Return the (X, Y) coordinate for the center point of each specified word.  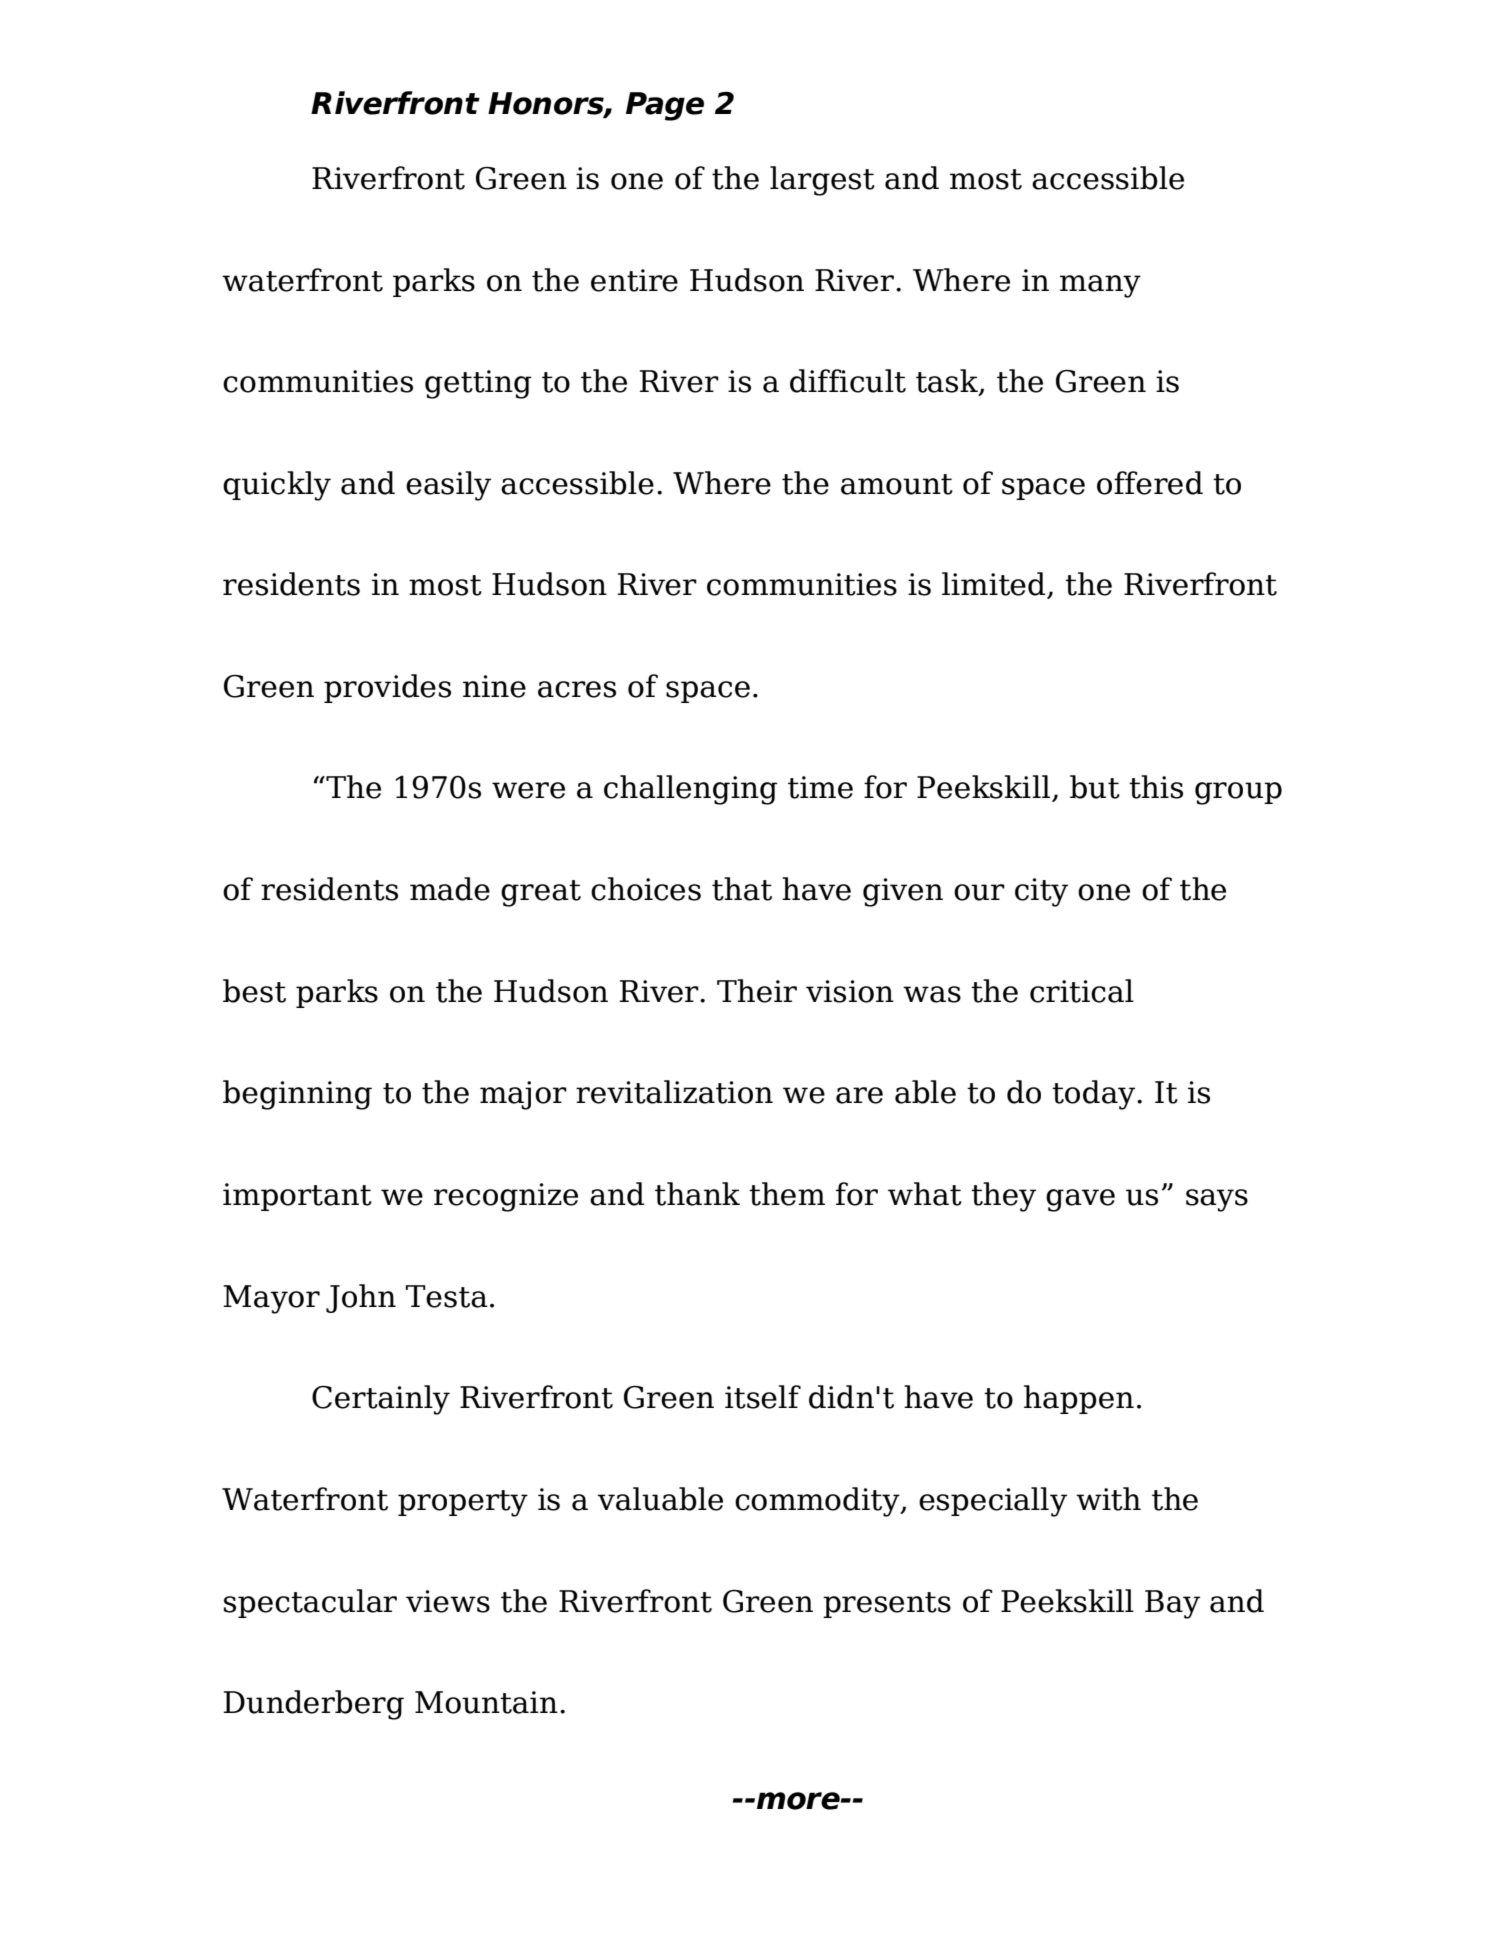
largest (822, 181)
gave (1080, 1200)
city (1041, 892)
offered (1150, 483)
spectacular (310, 1603)
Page (665, 106)
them (787, 1194)
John (361, 1298)
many (1100, 286)
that (742, 889)
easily (448, 486)
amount (897, 484)
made (450, 889)
